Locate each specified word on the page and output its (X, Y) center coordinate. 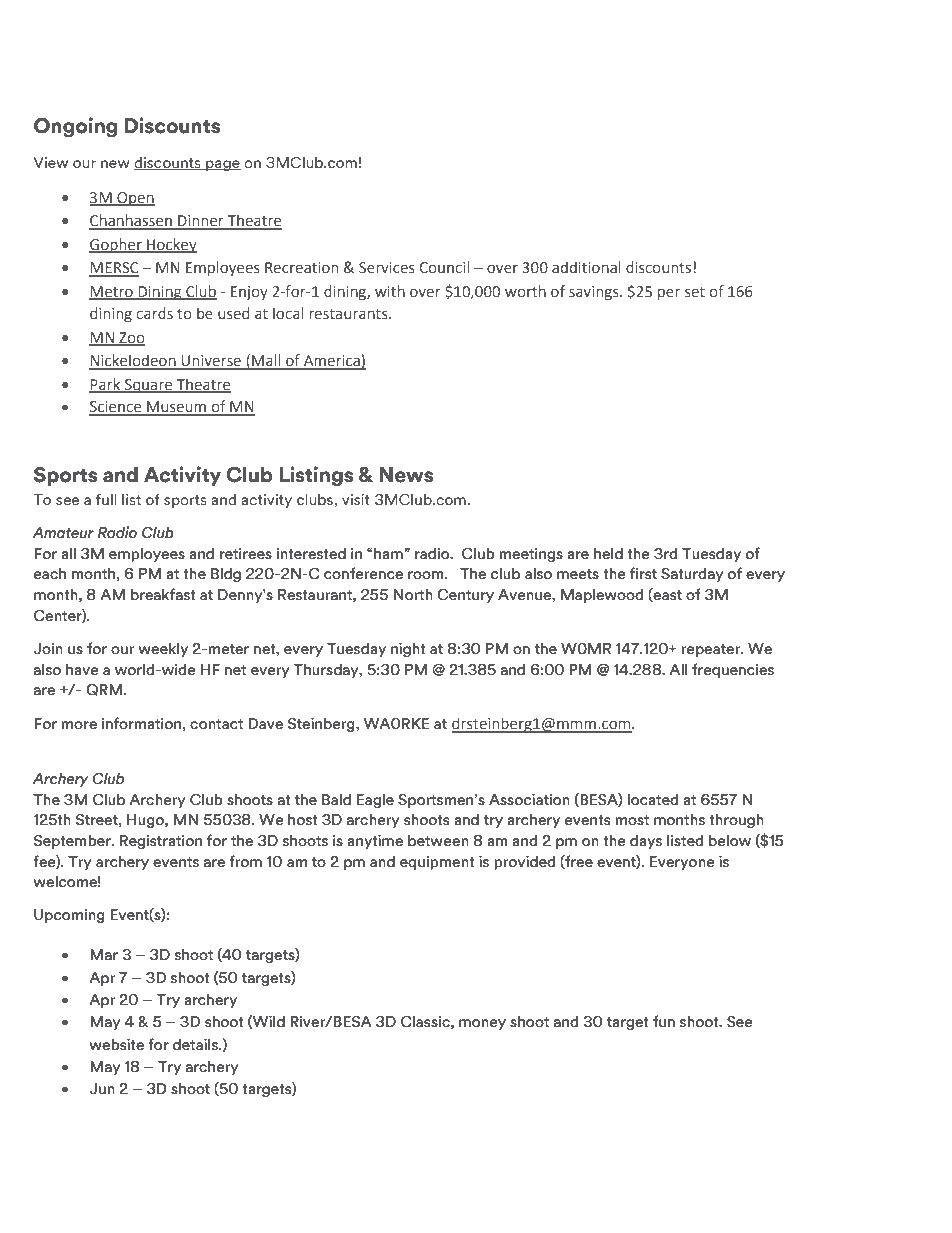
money (482, 1024)
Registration (161, 841)
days (646, 842)
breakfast (163, 594)
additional (586, 267)
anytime (375, 841)
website (117, 1044)
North (413, 595)
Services (387, 268)
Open (135, 199)
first (643, 573)
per (669, 294)
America (331, 362)
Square (149, 386)
